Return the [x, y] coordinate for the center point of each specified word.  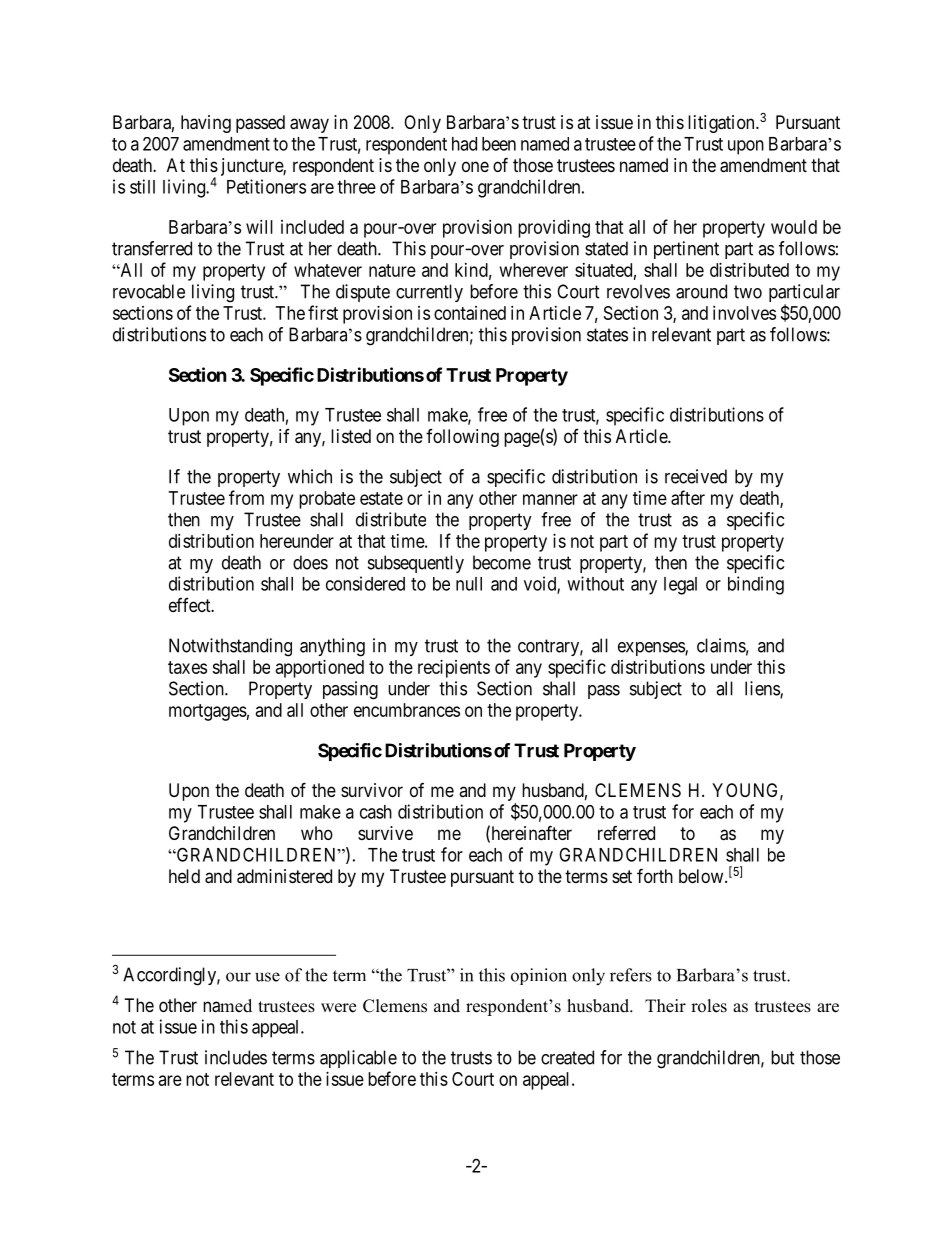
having [206, 124]
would [794, 227]
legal [680, 586]
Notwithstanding [230, 647]
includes [236, 1057]
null [469, 584]
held [184, 876]
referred [626, 833]
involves [744, 313]
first [323, 312]
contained [470, 313]
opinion [539, 976]
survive [385, 833]
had [464, 144]
